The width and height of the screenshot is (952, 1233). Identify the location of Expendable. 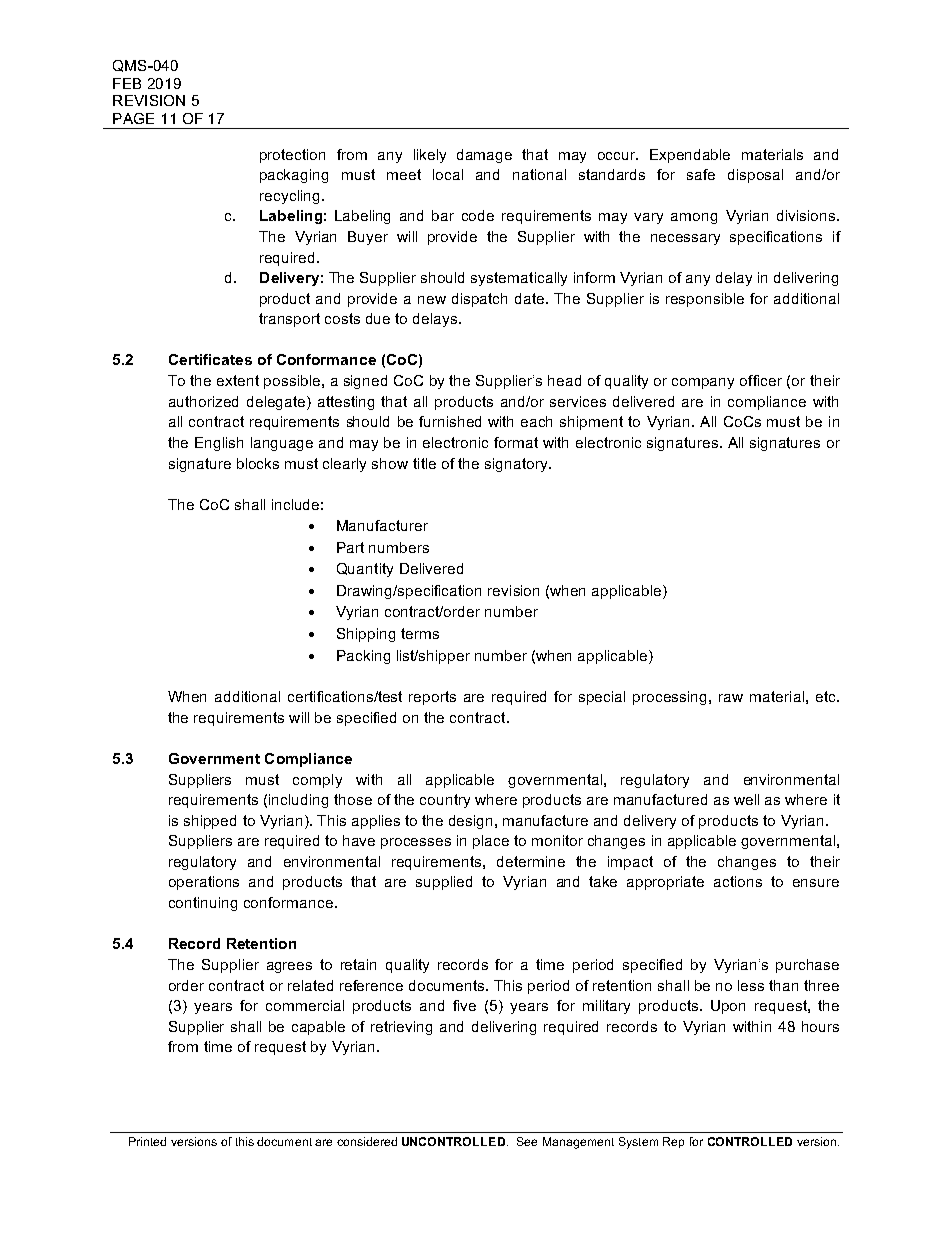
(690, 156).
